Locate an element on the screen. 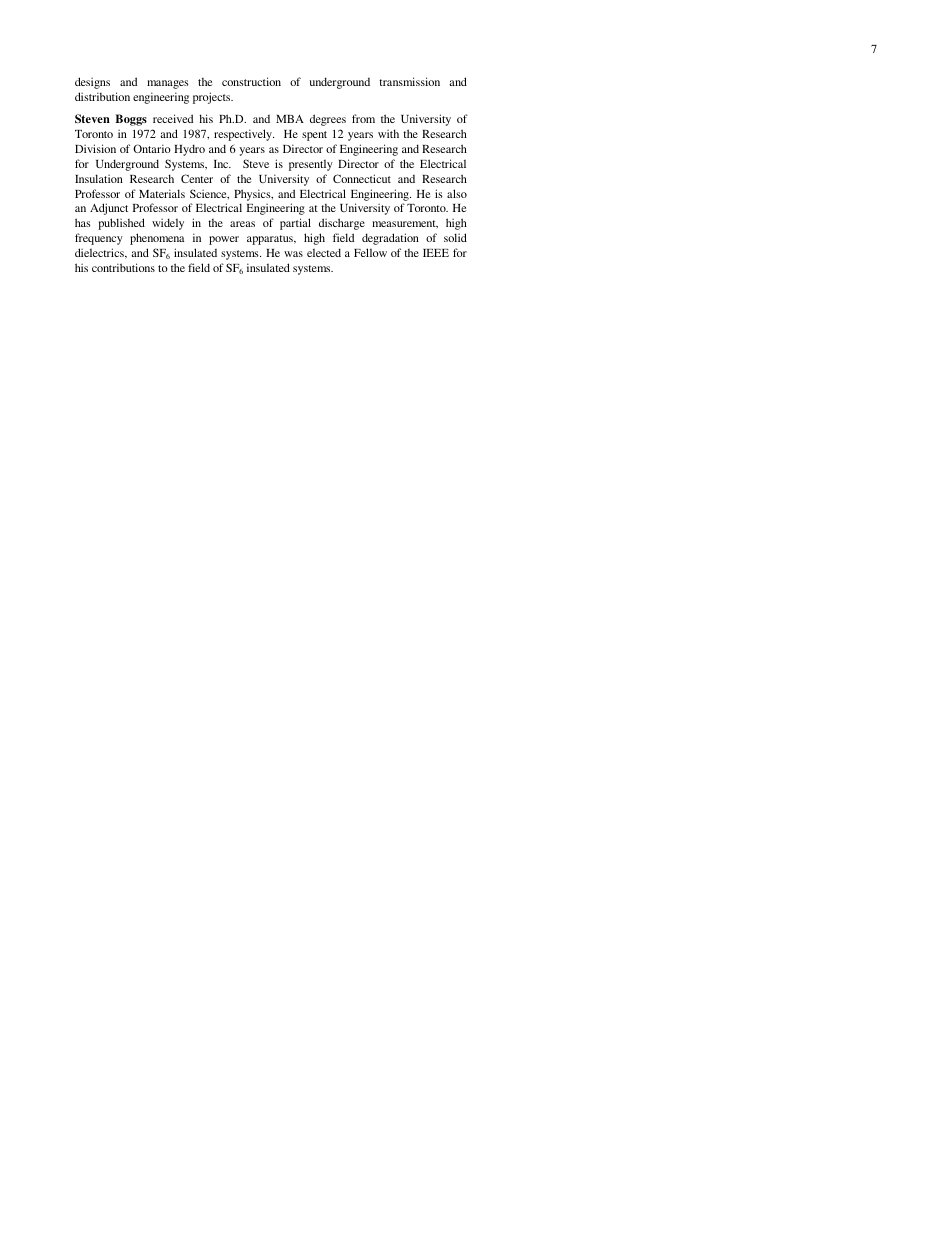 The width and height of the screenshot is (952, 1233). Connecticut is located at coordinates (362, 178).
